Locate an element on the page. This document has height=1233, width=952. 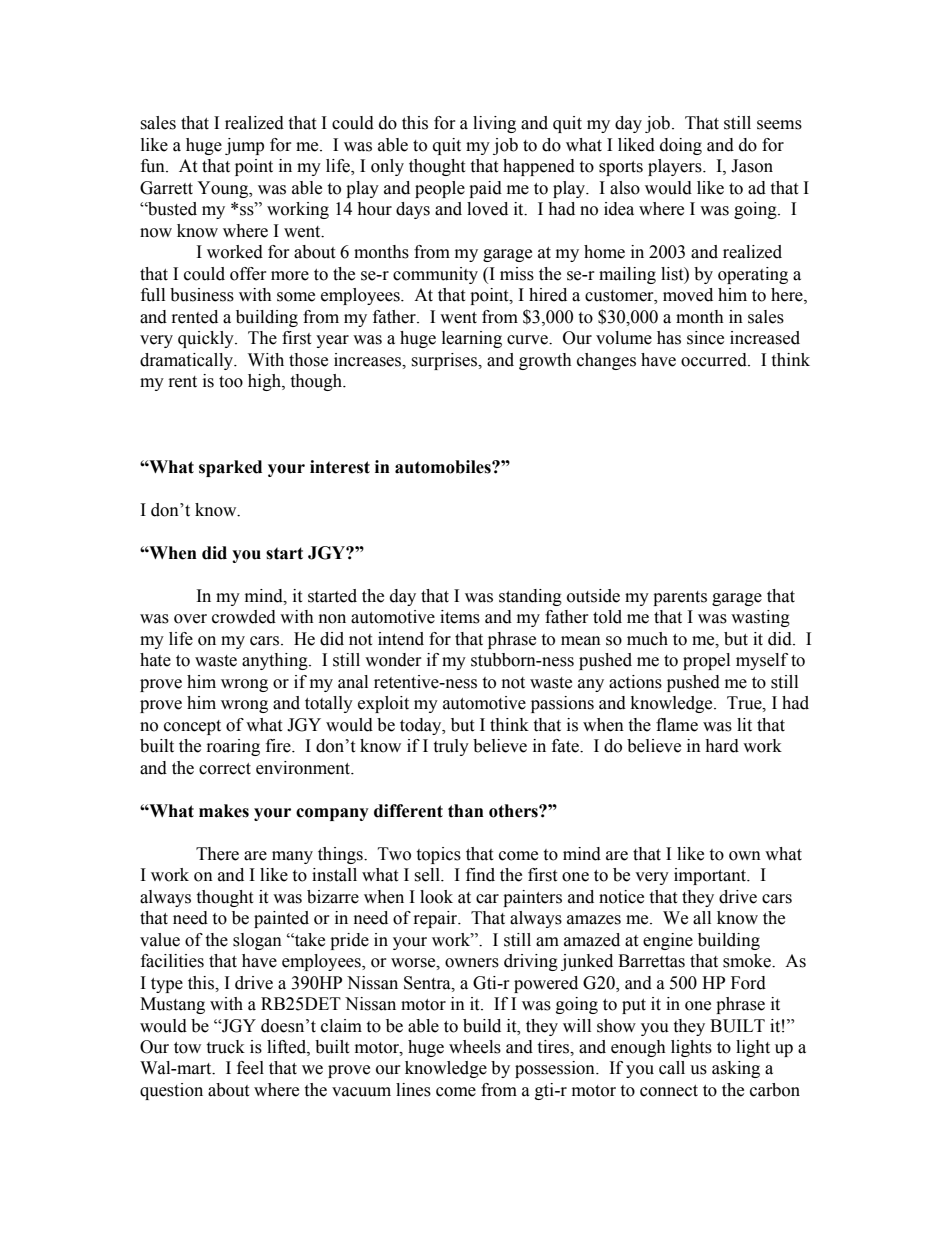
makes is located at coordinates (224, 811).
